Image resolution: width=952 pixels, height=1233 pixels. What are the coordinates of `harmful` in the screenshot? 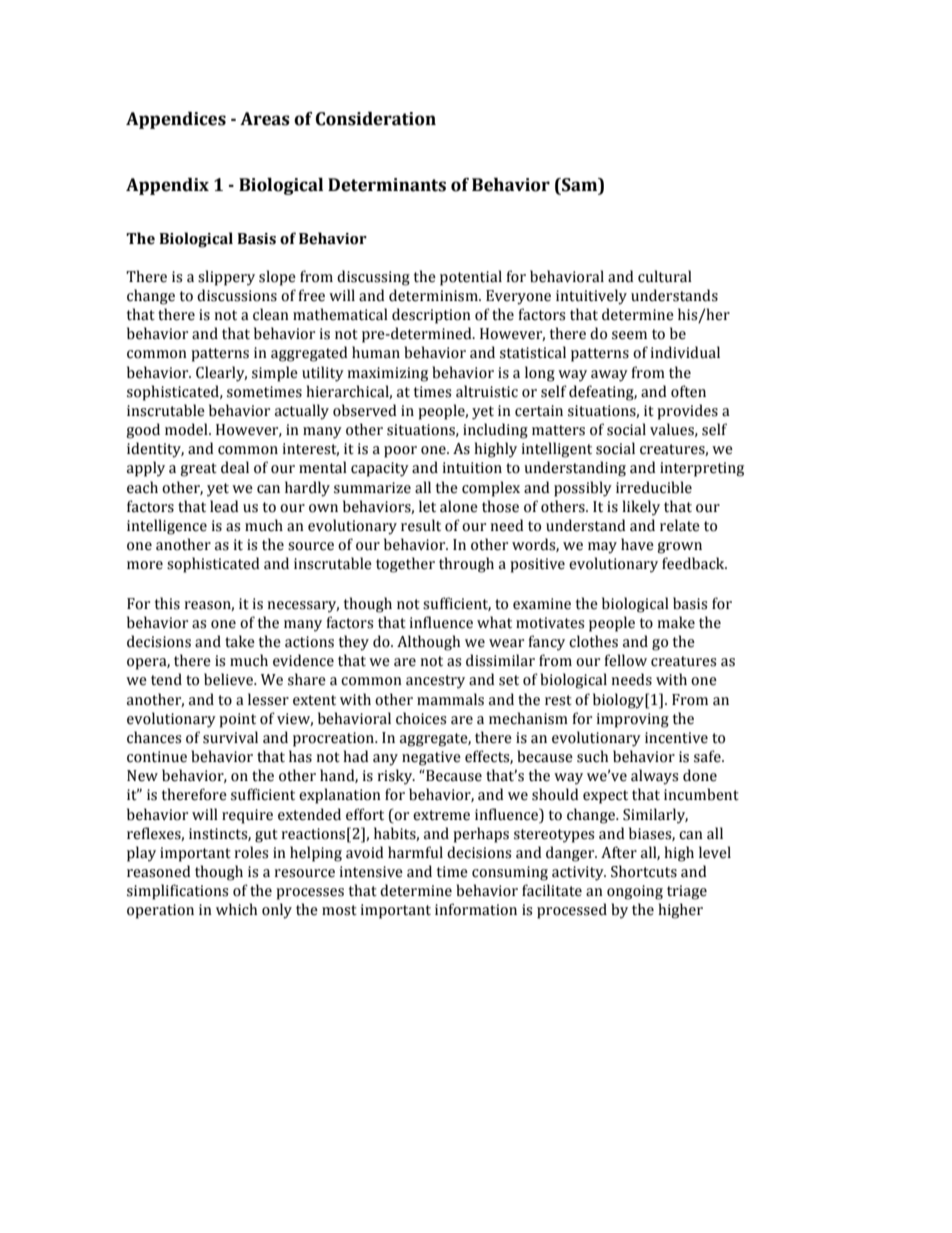 It's located at (415, 852).
